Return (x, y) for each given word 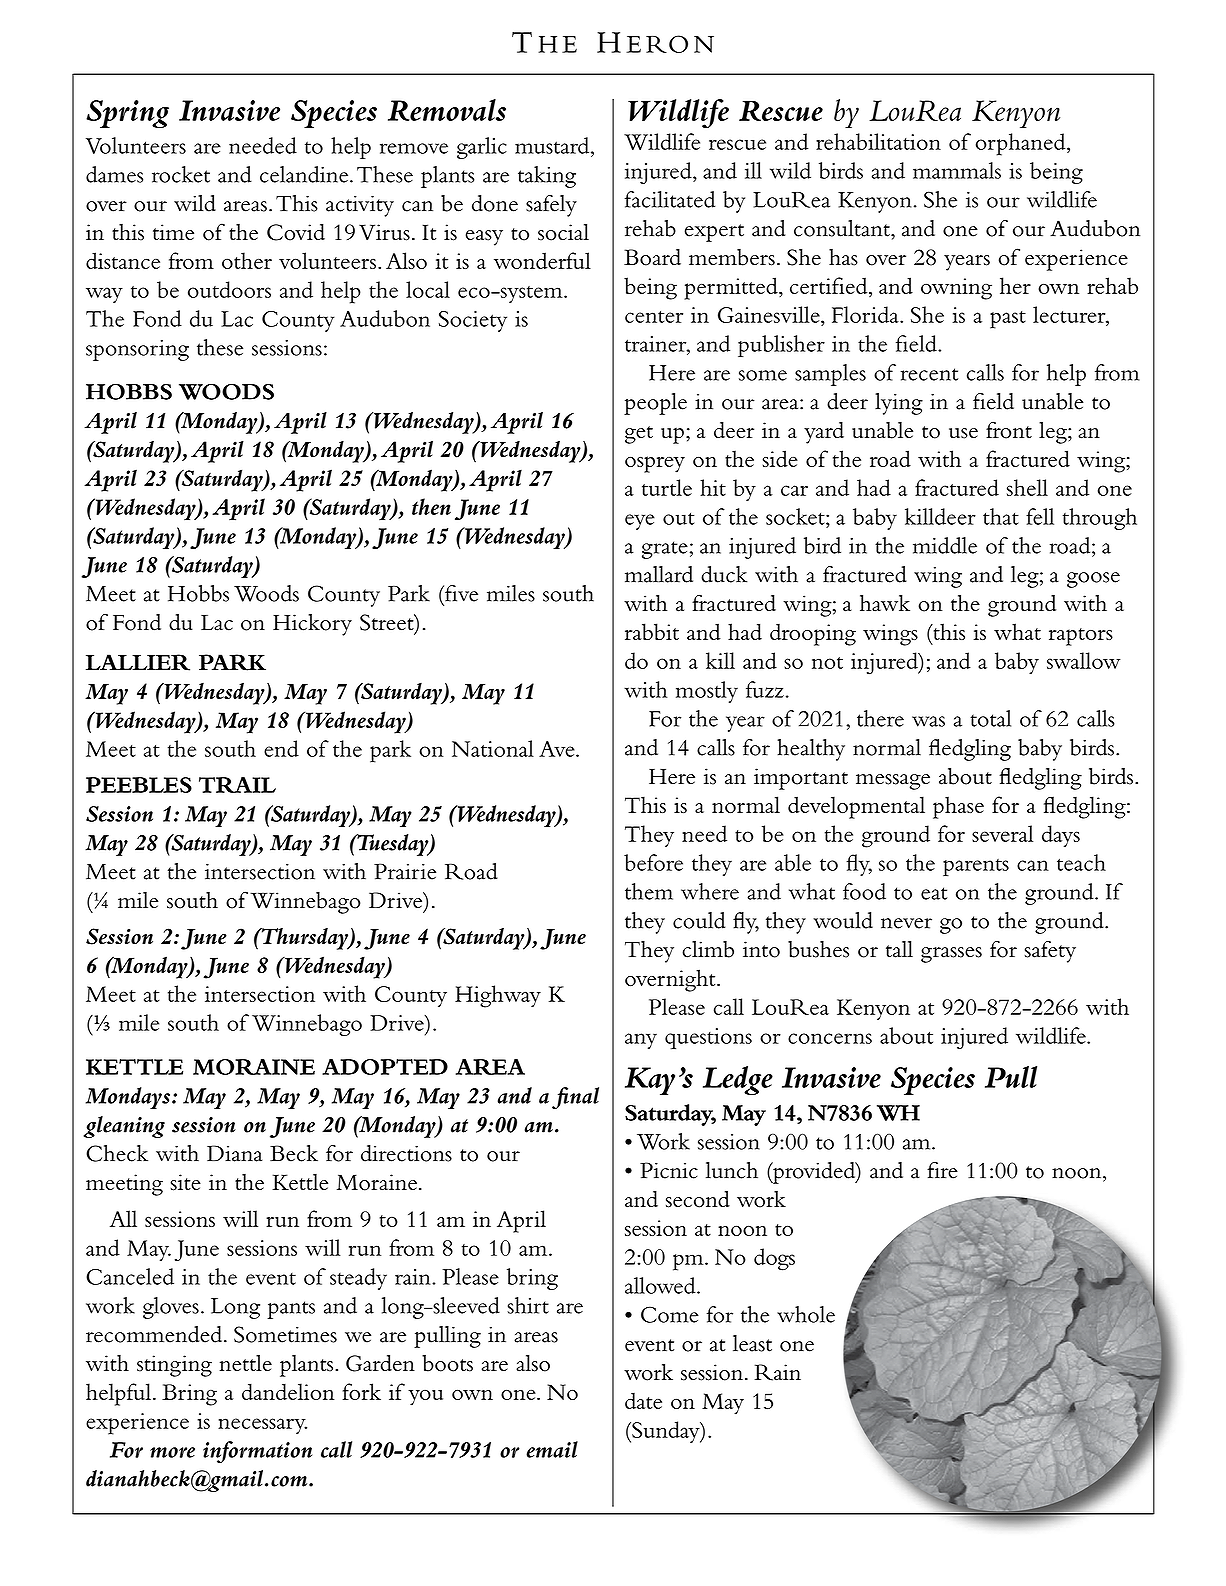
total (990, 718)
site (186, 1182)
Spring (127, 114)
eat (934, 893)
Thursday (305, 939)
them (649, 891)
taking (547, 177)
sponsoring (137, 350)
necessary (262, 1426)
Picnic (669, 1170)
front (1009, 430)
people (655, 404)
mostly (707, 692)
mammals (957, 170)
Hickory (312, 625)
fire (942, 1170)
